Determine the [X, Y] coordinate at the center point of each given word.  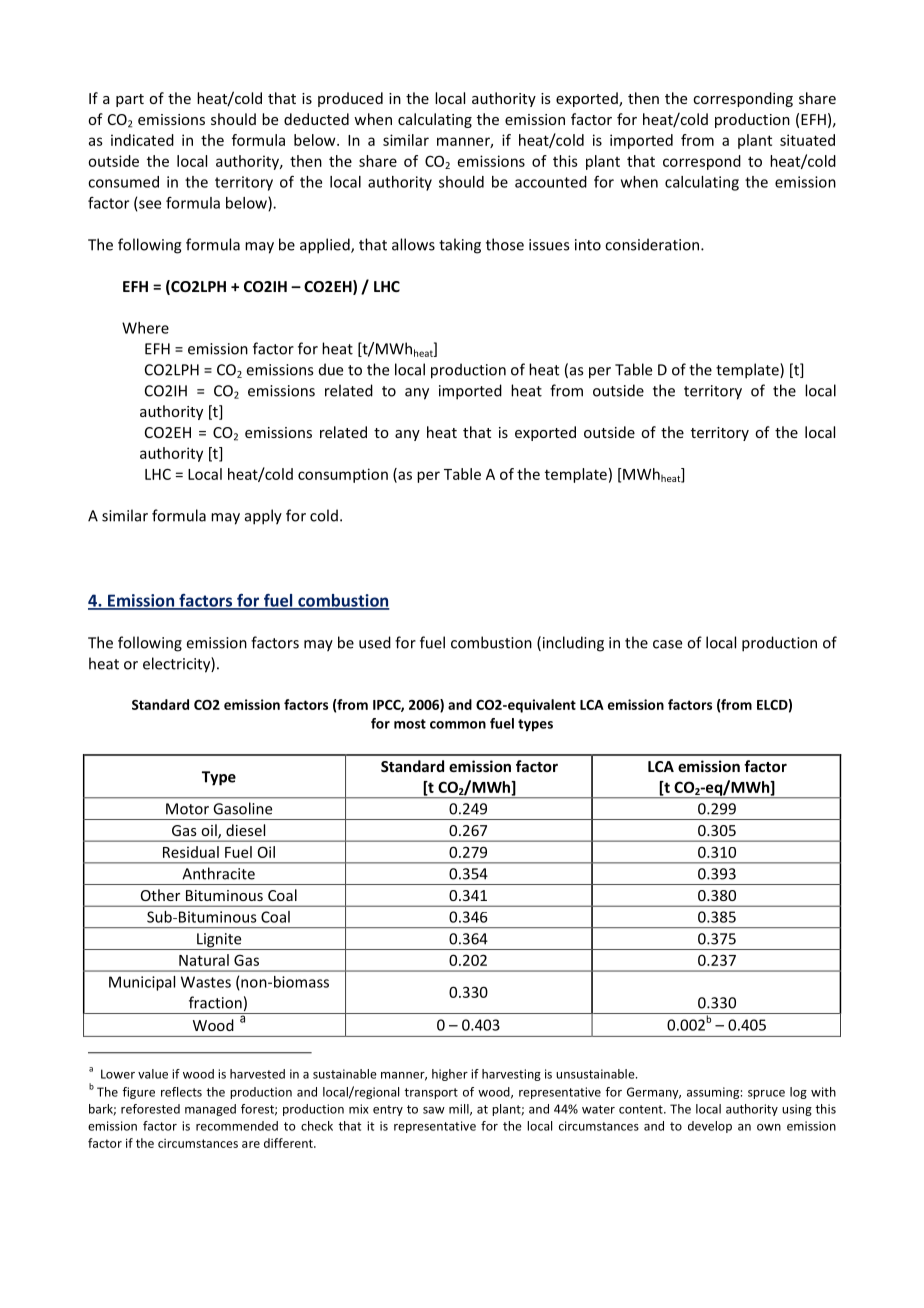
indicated [142, 140]
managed [210, 1110]
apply [263, 517]
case [667, 644]
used [375, 642]
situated [807, 140]
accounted [551, 182]
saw [434, 1110]
